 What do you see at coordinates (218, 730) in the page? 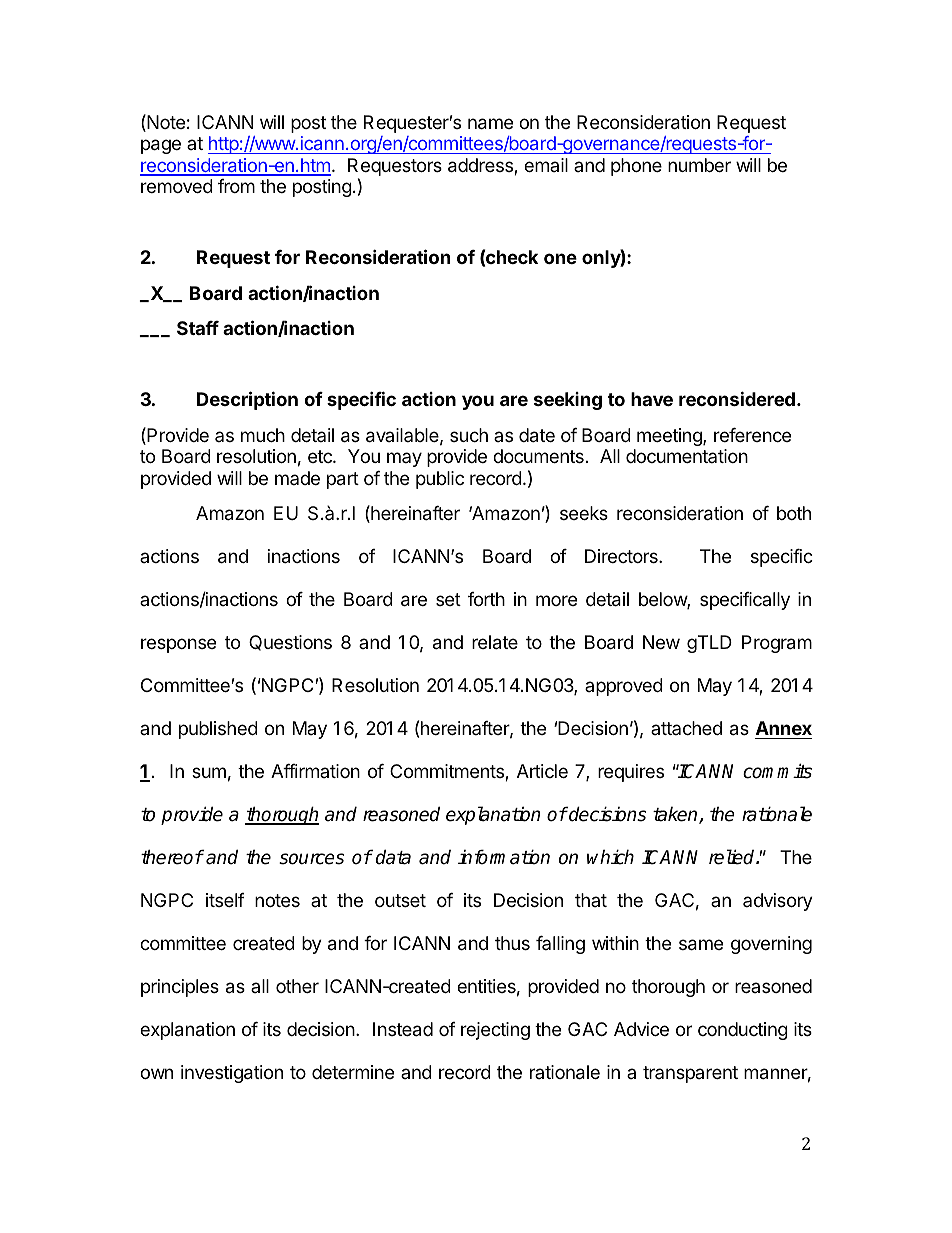
I see `published` at bounding box center [218, 730].
